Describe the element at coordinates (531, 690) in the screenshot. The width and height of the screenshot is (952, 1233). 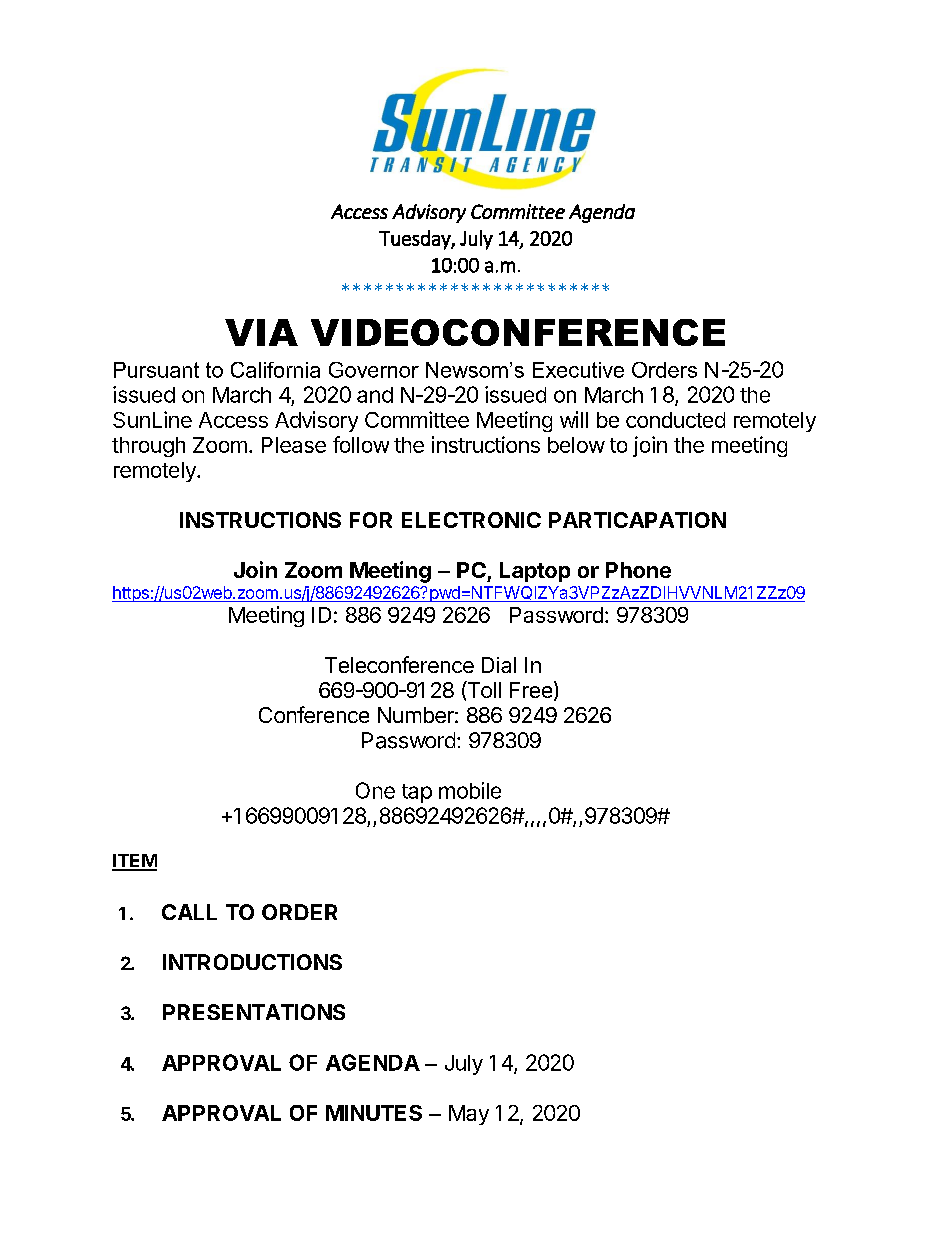
I see `Free` at that location.
